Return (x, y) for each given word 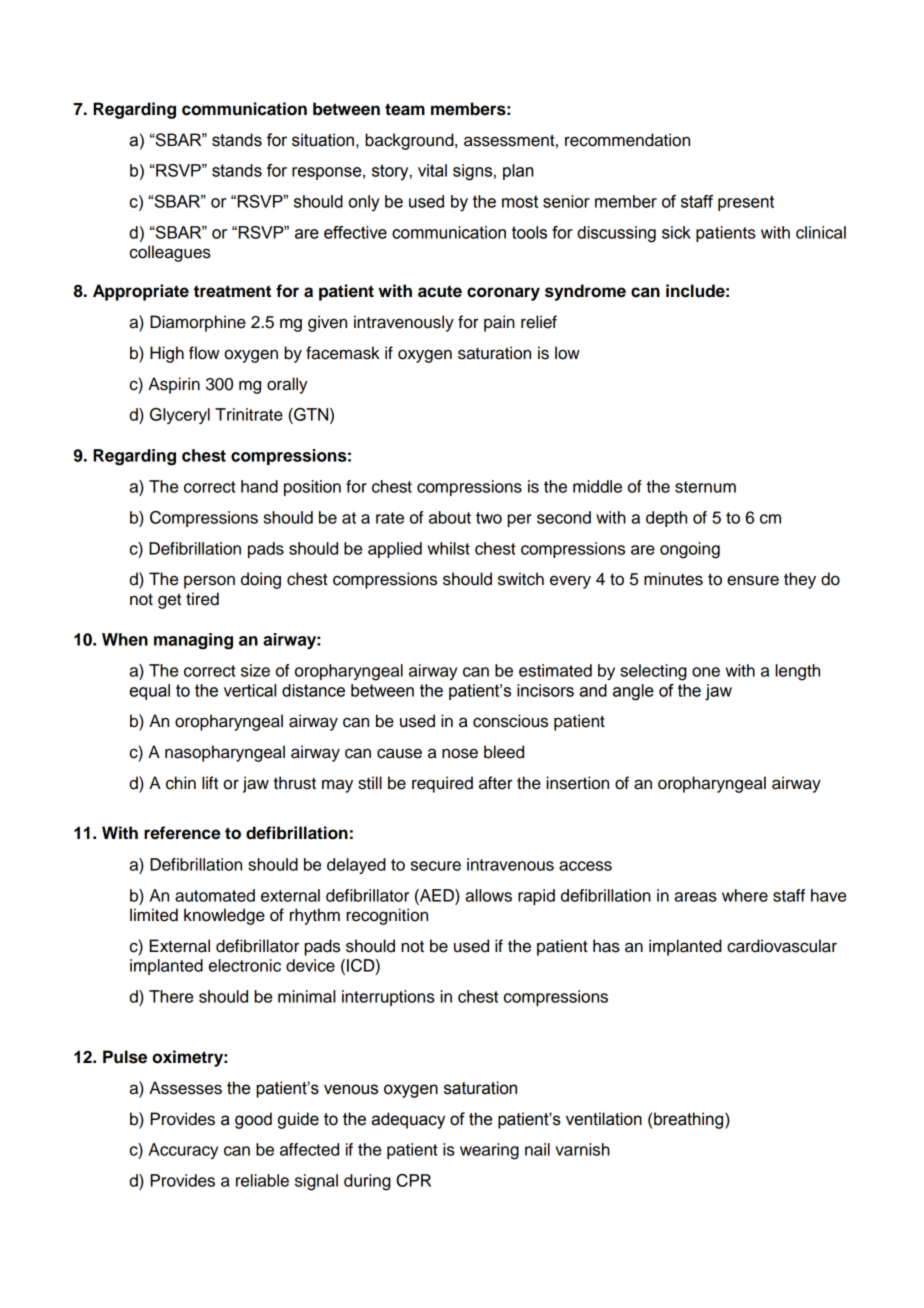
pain (499, 323)
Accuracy (183, 1151)
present (746, 203)
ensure (753, 580)
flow (204, 353)
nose (460, 753)
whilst (449, 548)
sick (676, 232)
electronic (245, 965)
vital (432, 170)
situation (323, 140)
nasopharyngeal (225, 753)
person (209, 582)
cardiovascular (782, 946)
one (706, 672)
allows (488, 895)
